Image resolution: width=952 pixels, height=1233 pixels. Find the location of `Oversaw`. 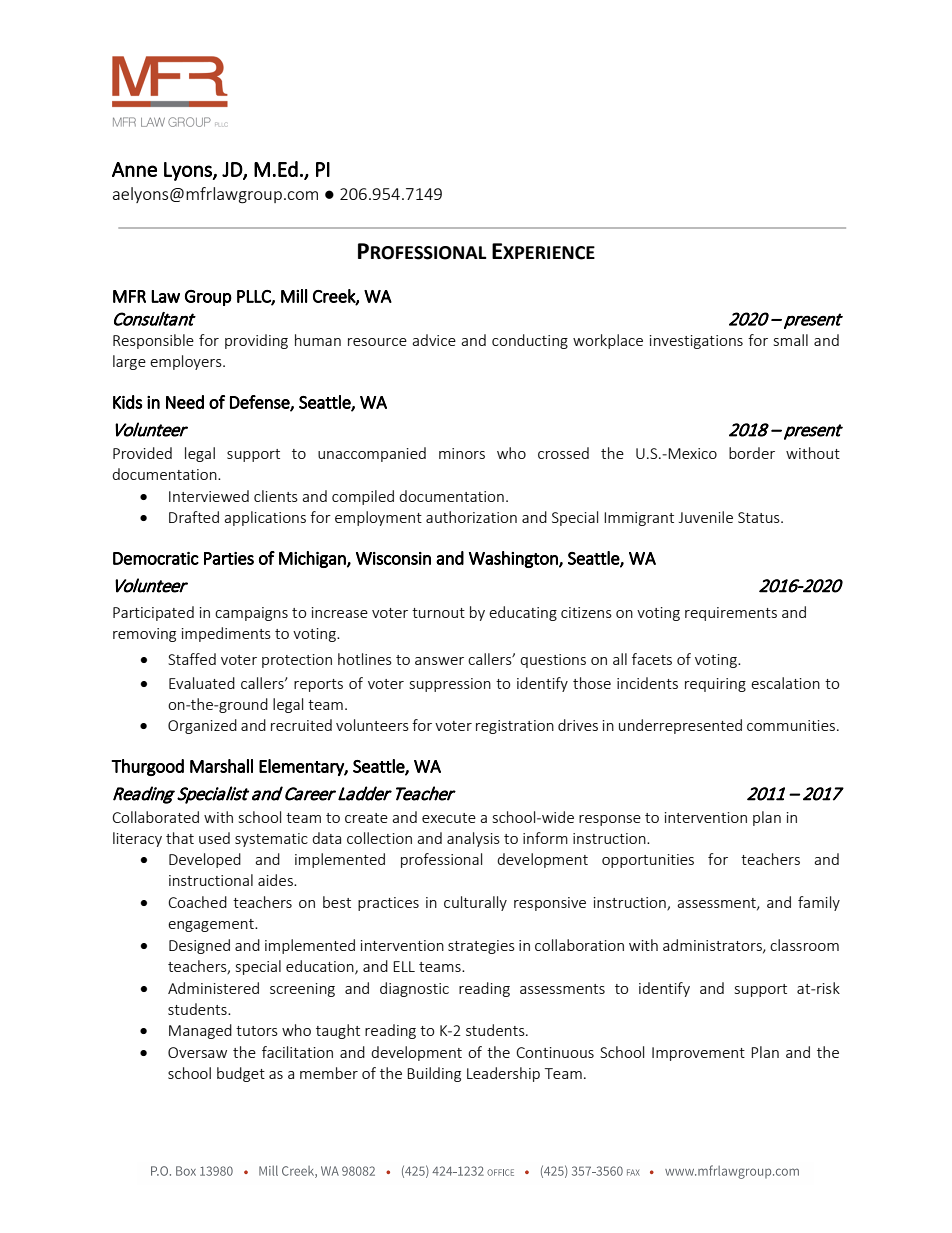

Oversaw is located at coordinates (197, 1052).
